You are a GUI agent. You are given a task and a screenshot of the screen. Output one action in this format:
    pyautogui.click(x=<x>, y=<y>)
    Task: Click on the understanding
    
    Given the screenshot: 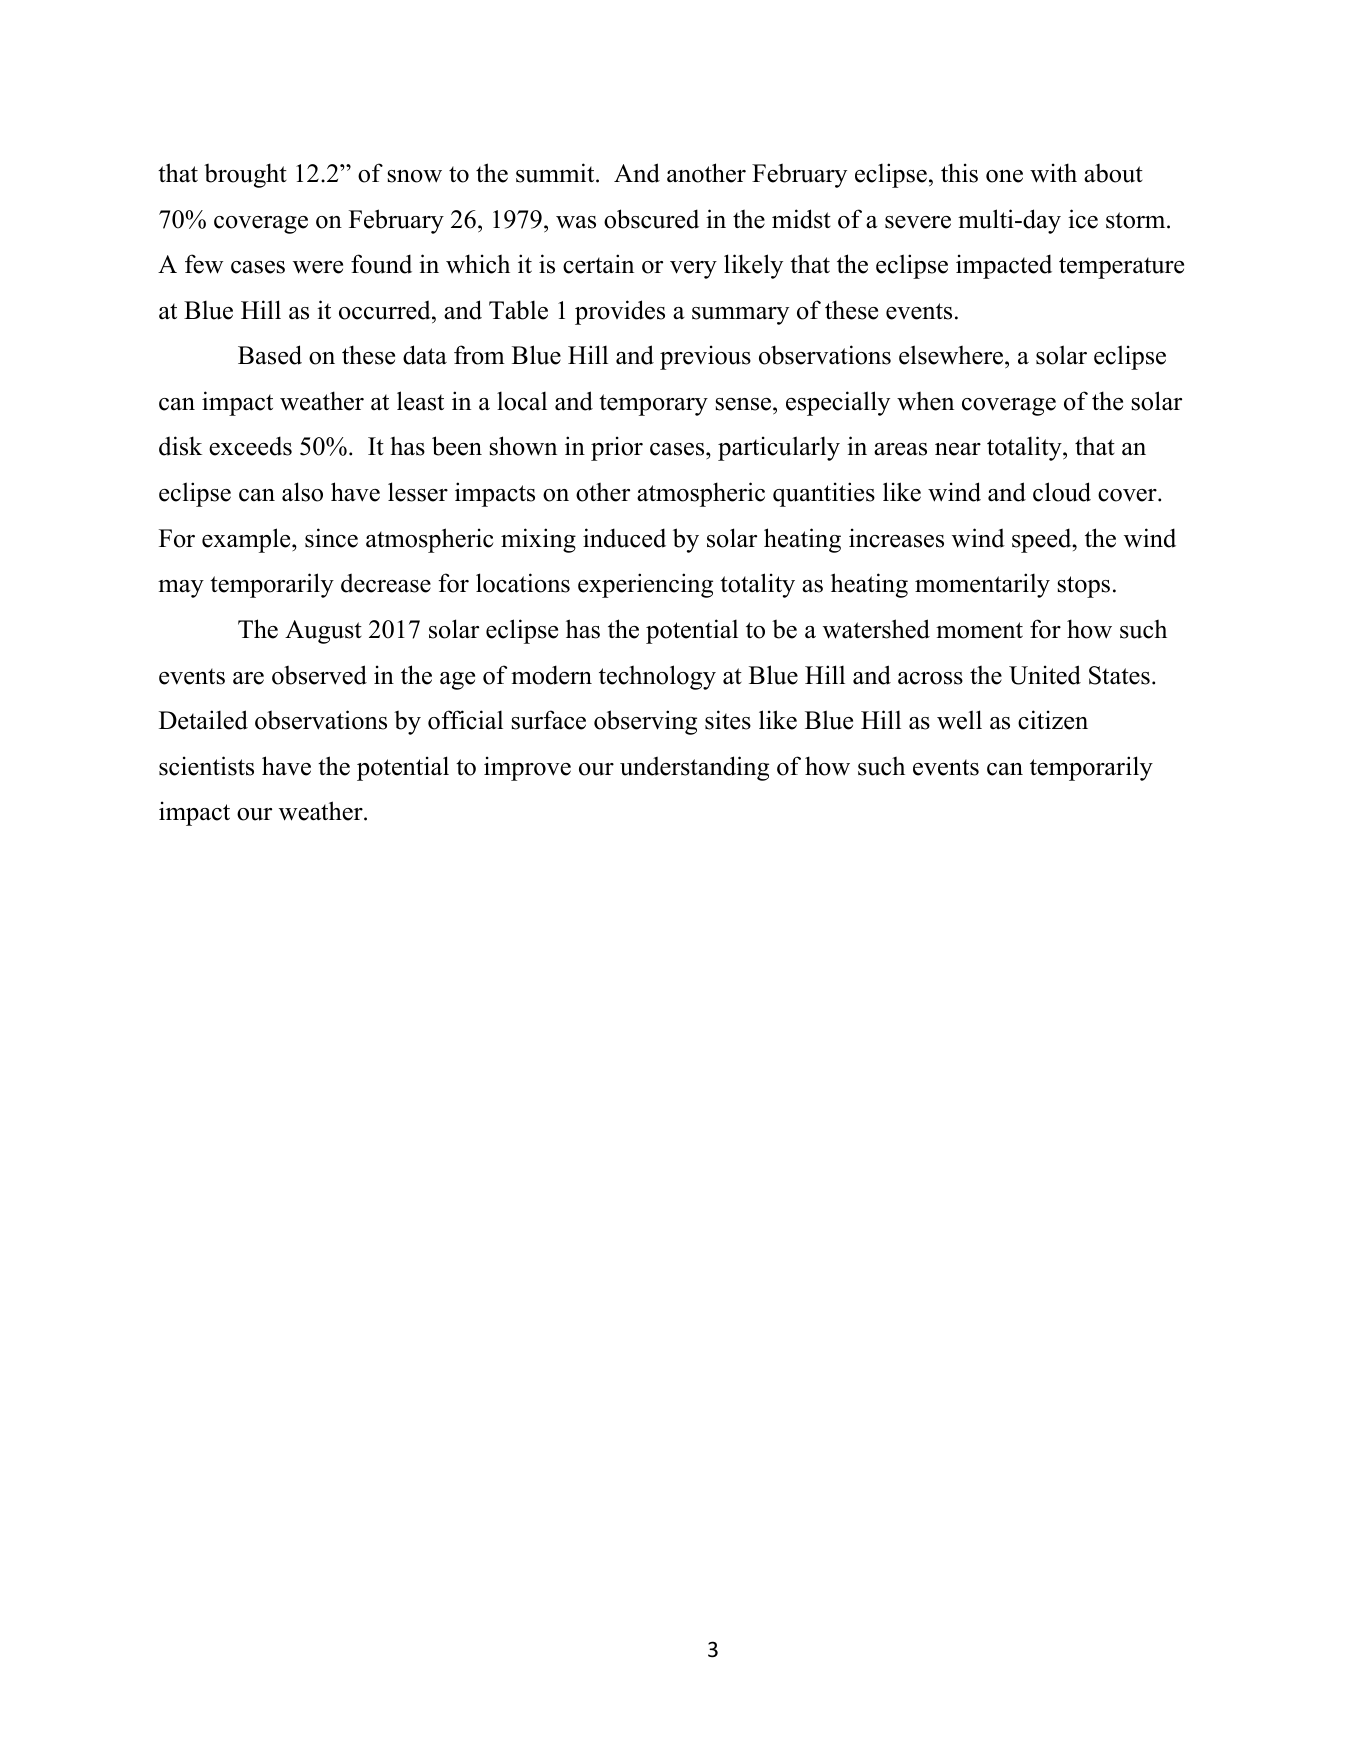 What is the action you would take?
    pyautogui.click(x=694, y=768)
